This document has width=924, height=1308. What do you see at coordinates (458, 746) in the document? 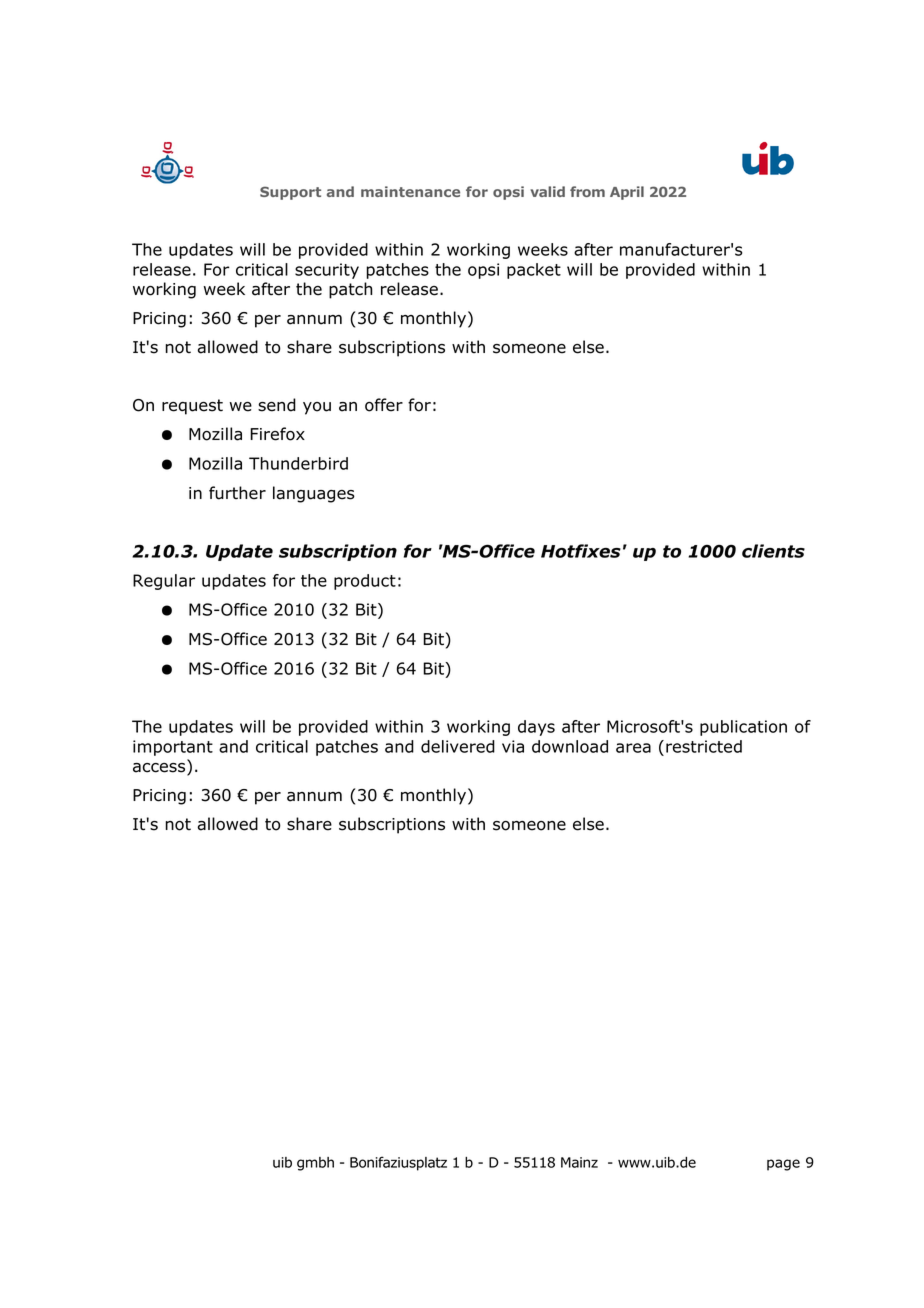
I see `delivered` at bounding box center [458, 746].
